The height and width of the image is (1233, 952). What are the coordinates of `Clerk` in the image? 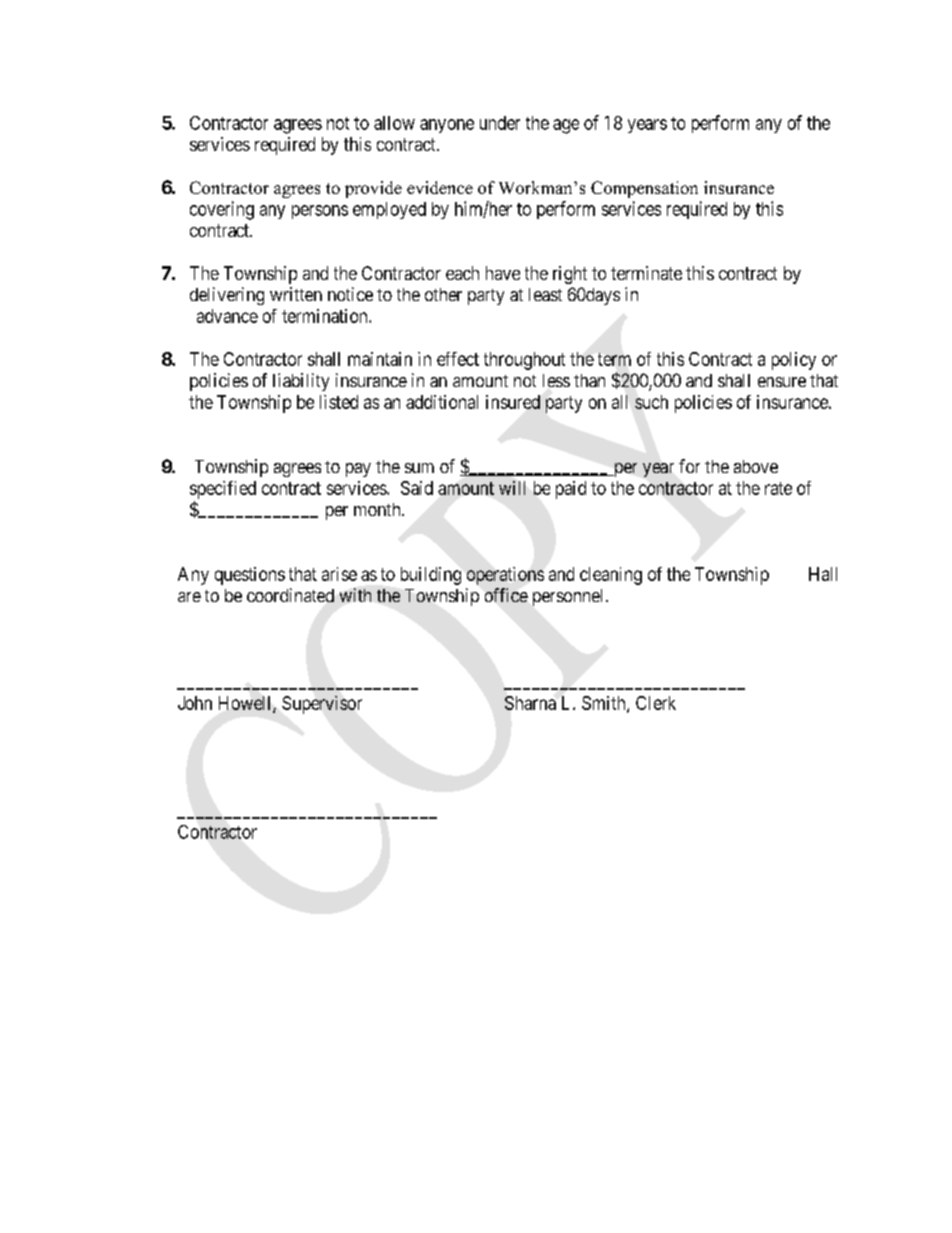 It's located at (656, 703).
